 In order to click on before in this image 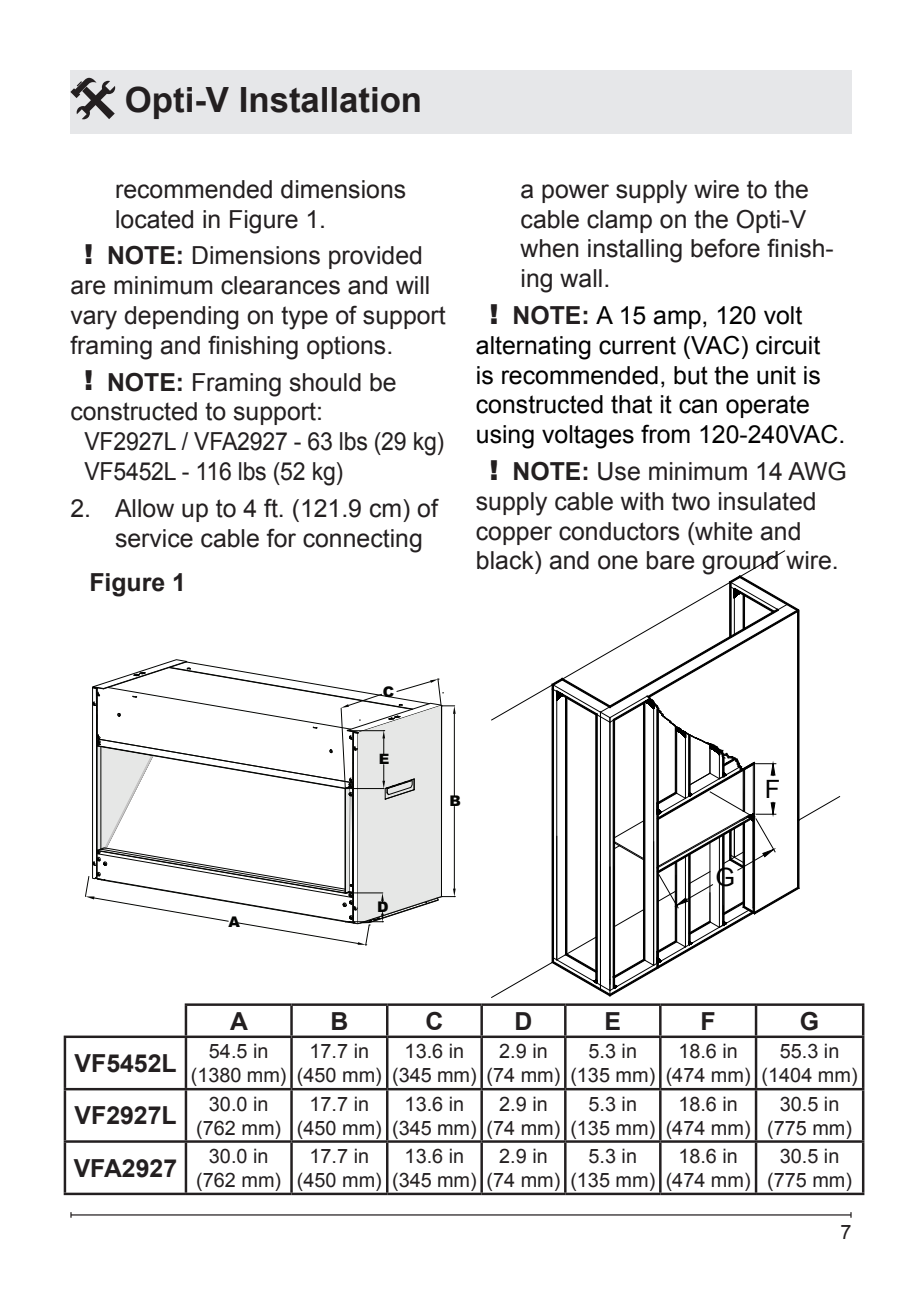, I will do `click(725, 248)`.
